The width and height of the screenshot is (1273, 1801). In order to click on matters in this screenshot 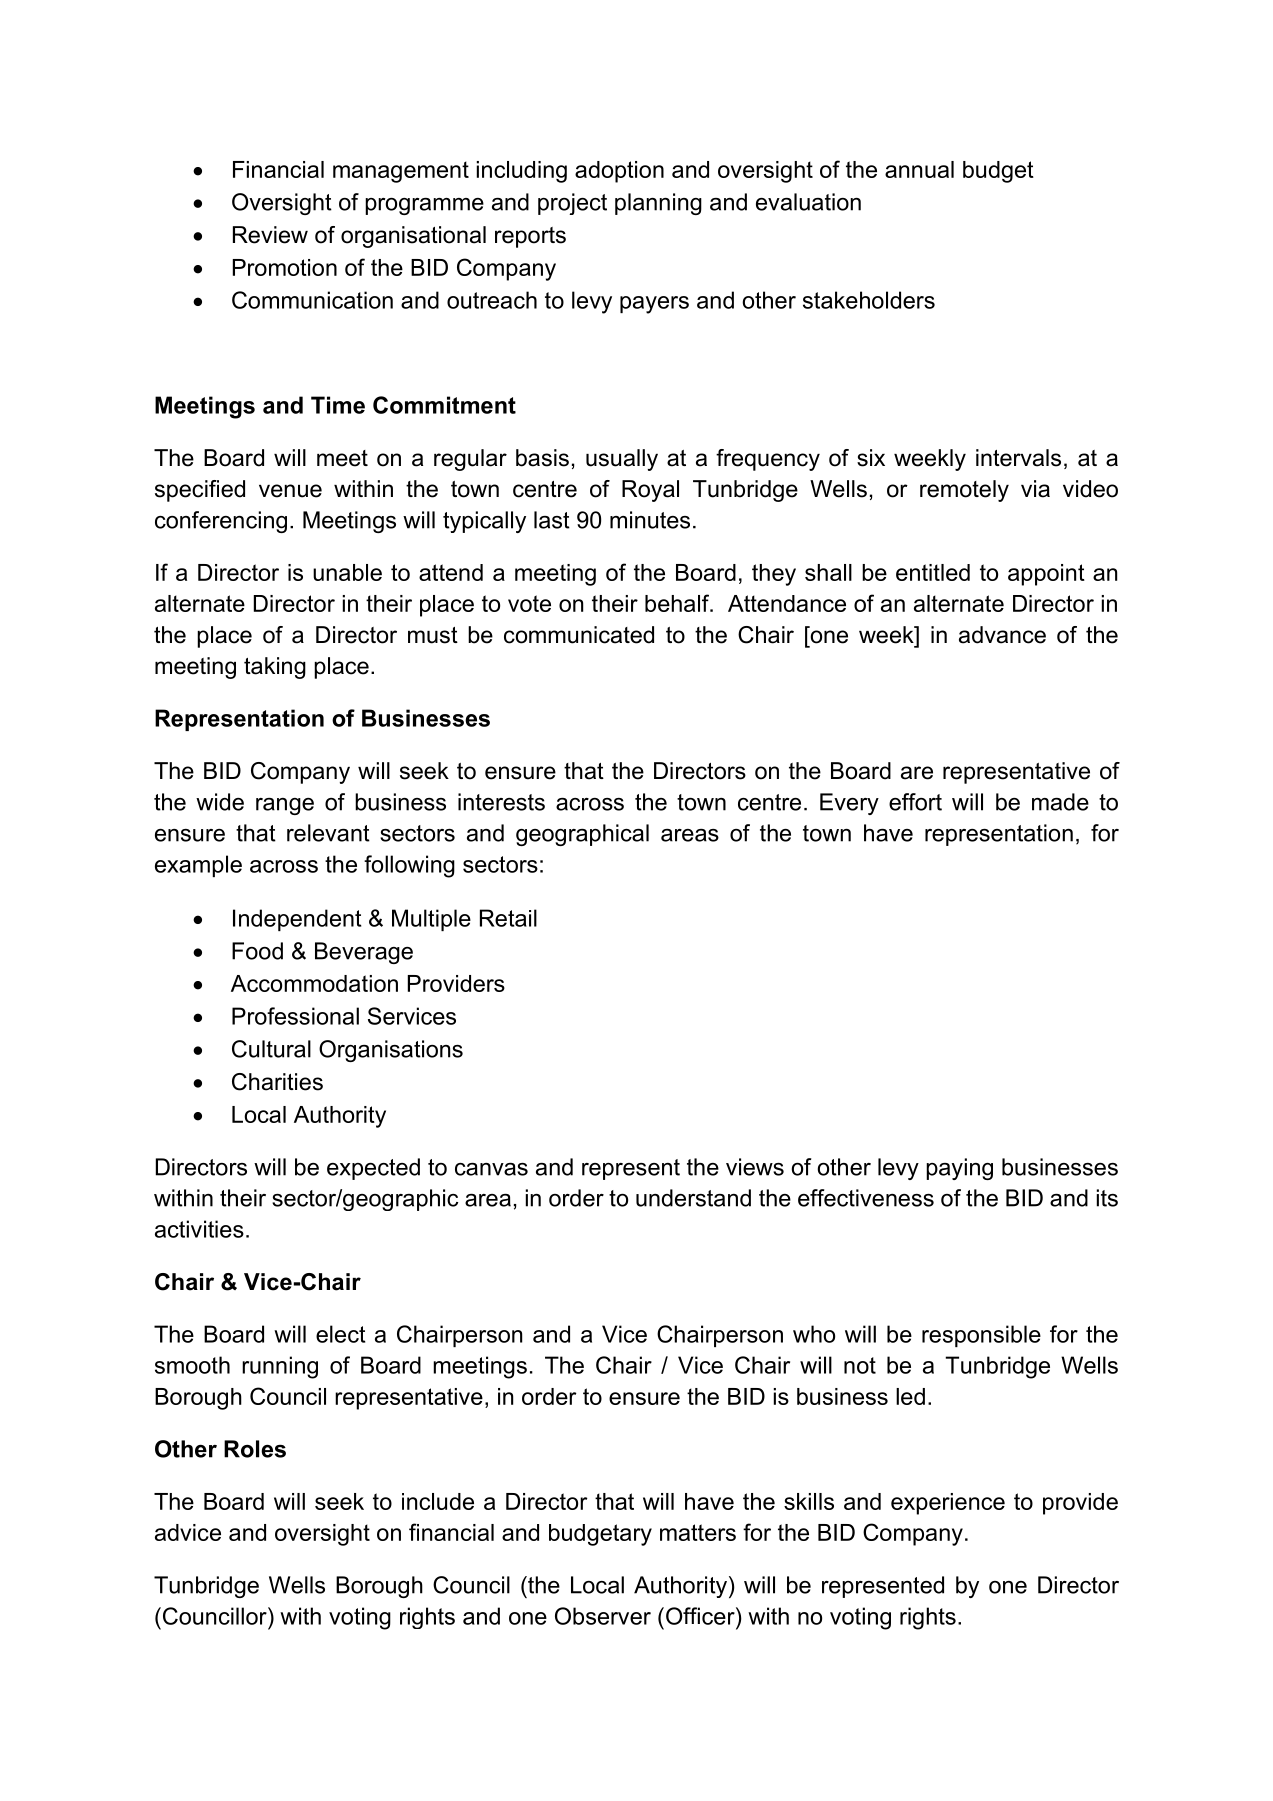, I will do `click(698, 1532)`.
